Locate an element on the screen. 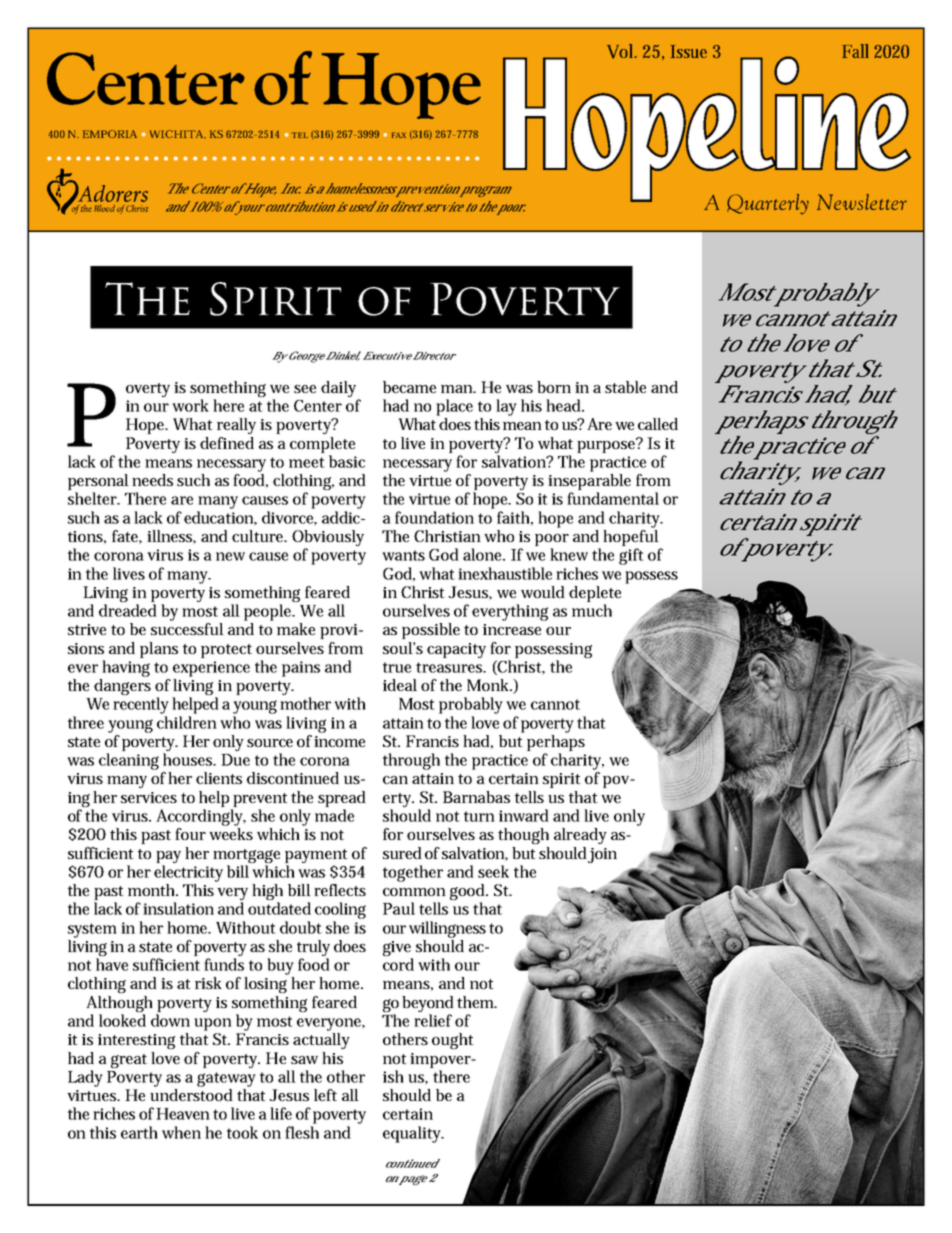 This screenshot has height=1233, width=952. head is located at coordinates (563, 405).
